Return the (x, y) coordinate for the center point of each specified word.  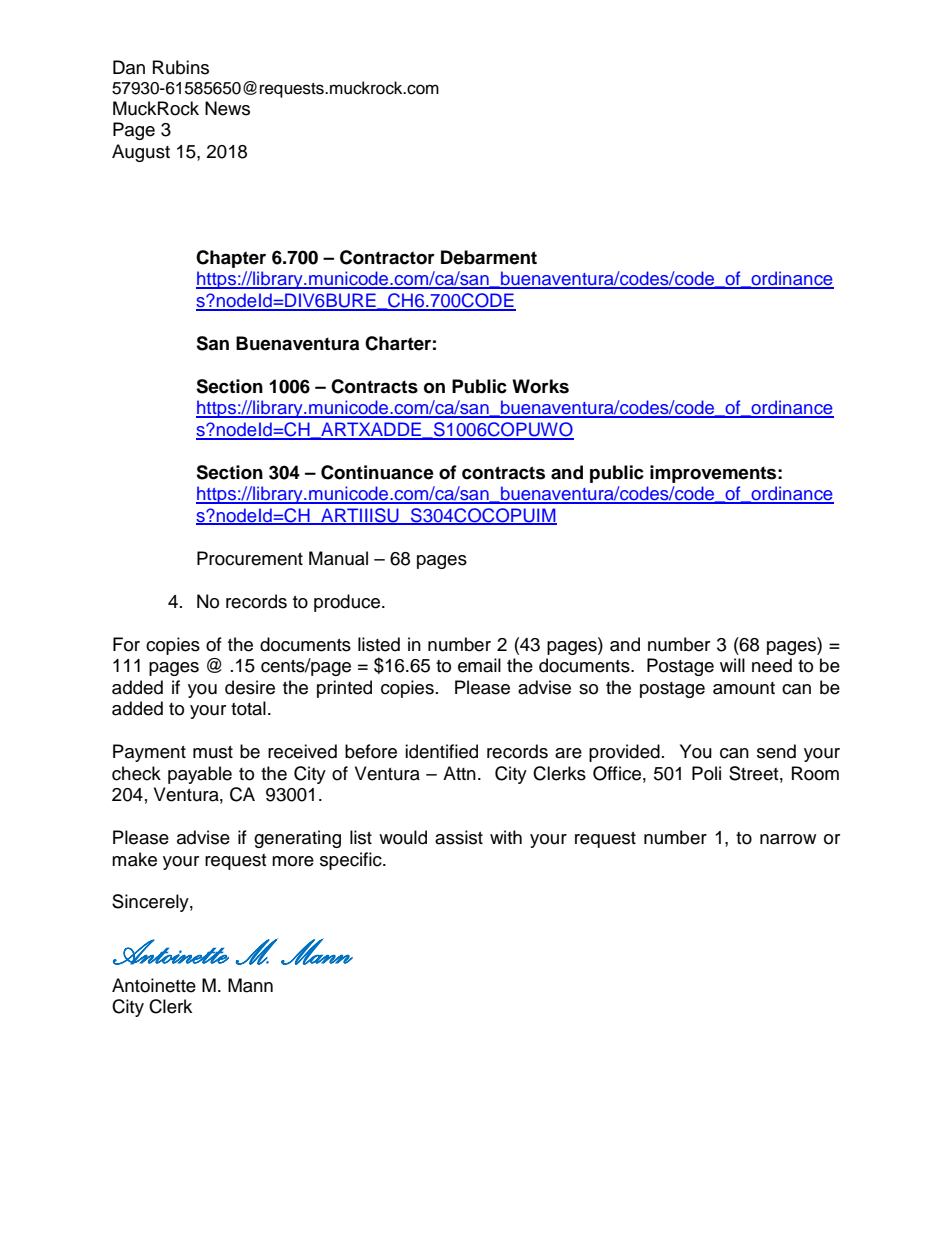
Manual (338, 558)
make (134, 859)
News (227, 108)
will (732, 665)
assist (459, 837)
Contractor (387, 257)
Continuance (377, 472)
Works (540, 386)
